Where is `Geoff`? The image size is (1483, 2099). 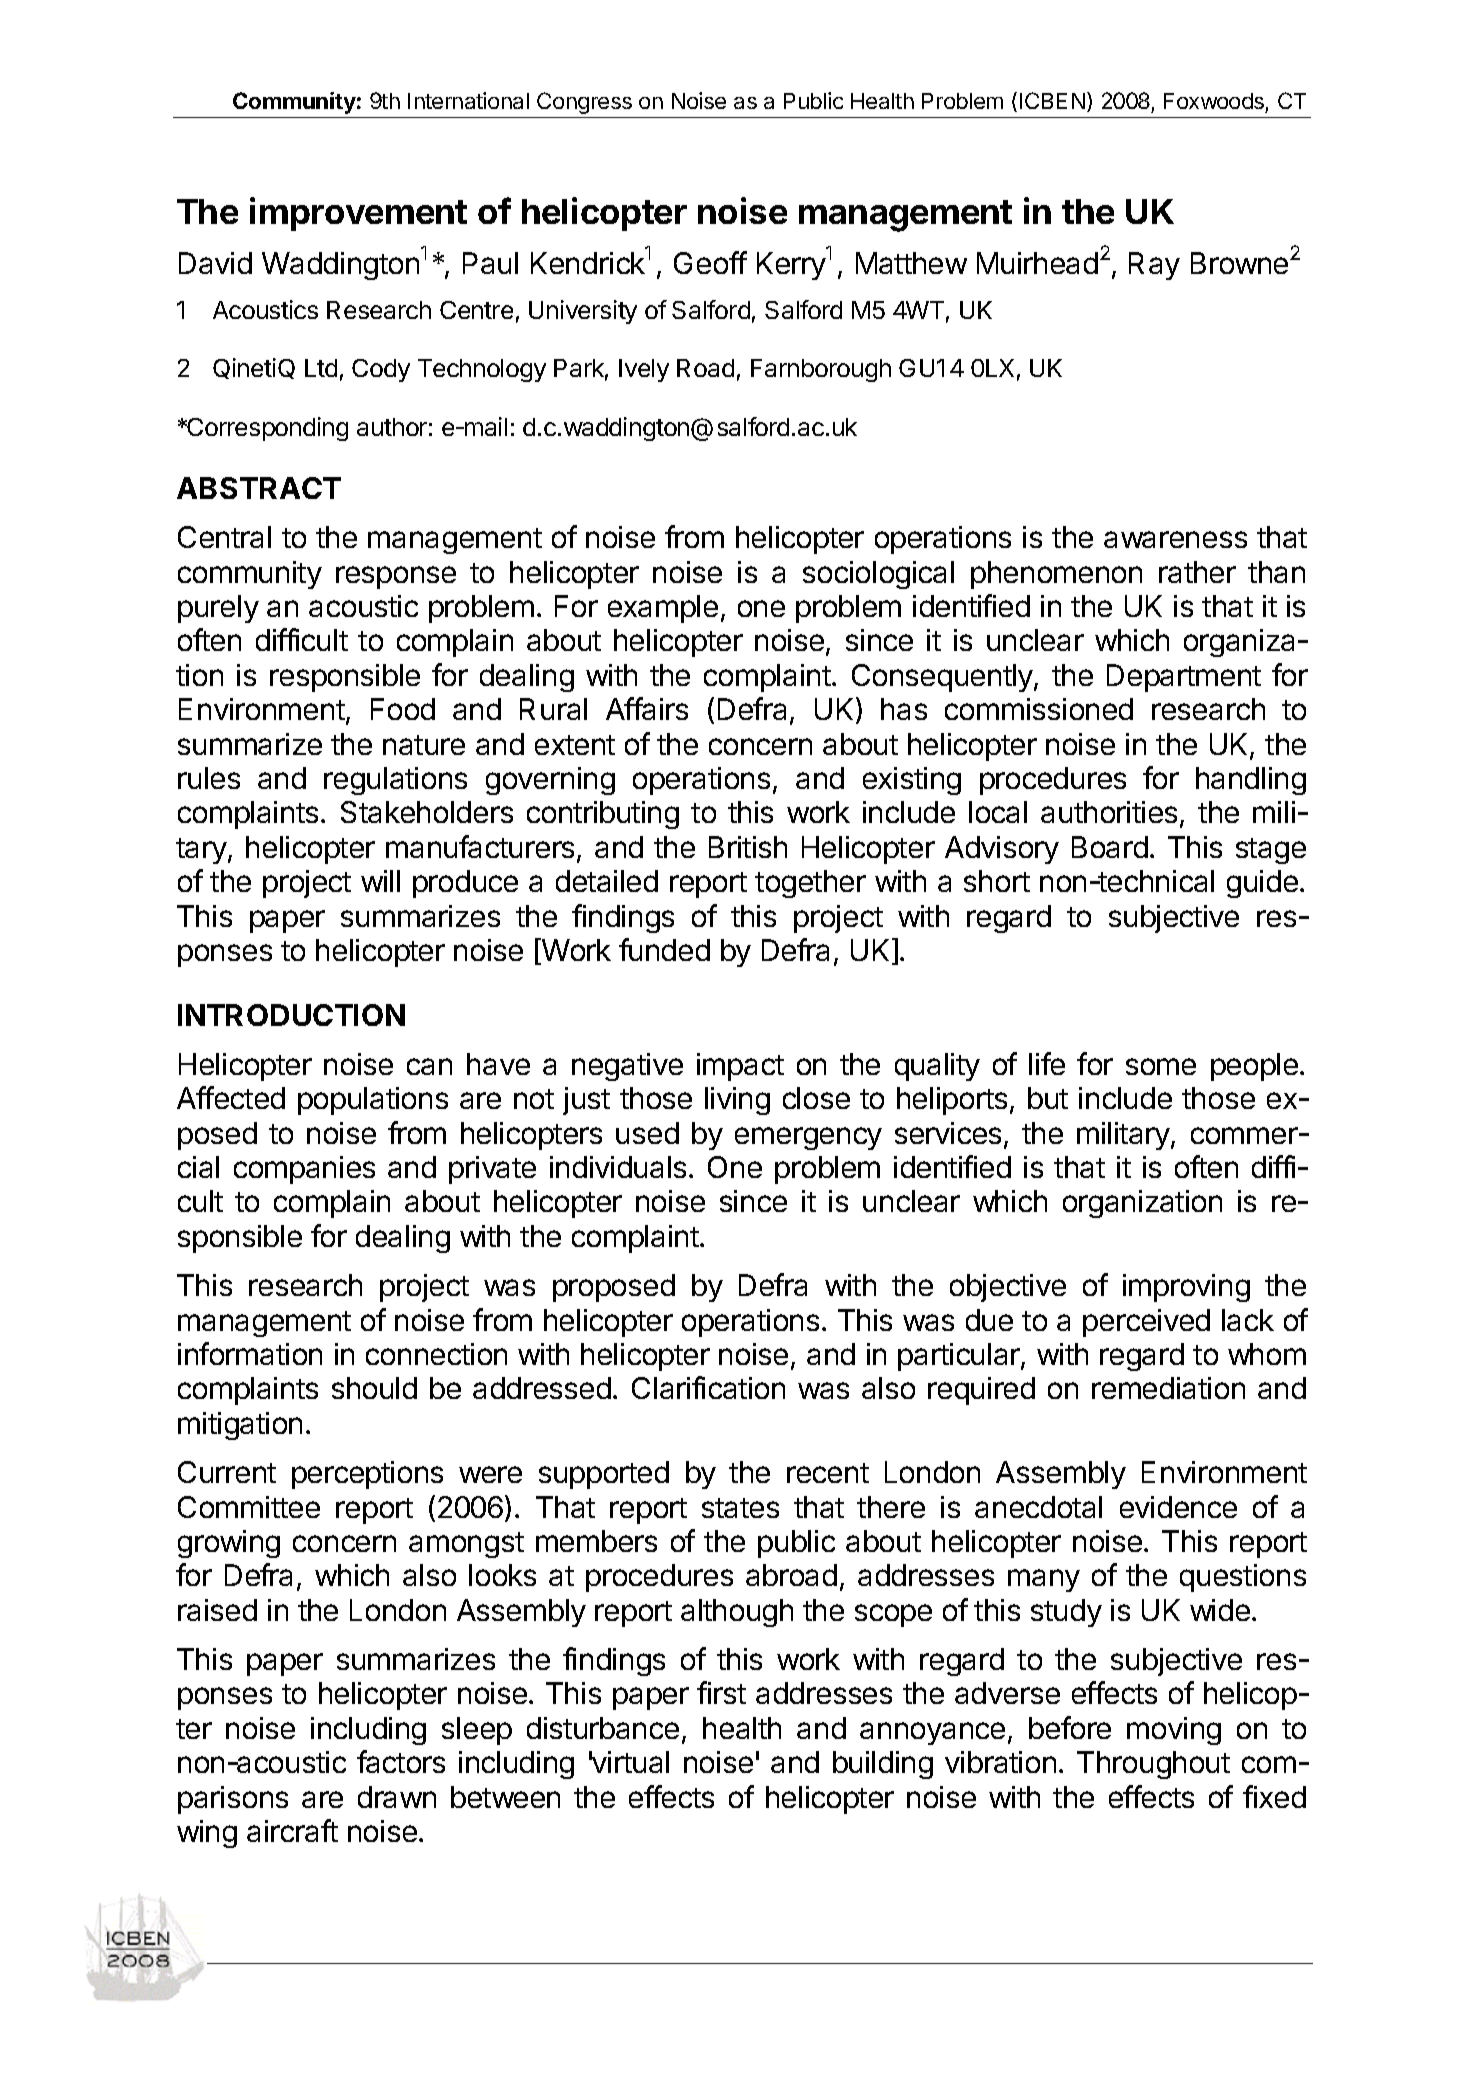
Geoff is located at coordinates (710, 262).
